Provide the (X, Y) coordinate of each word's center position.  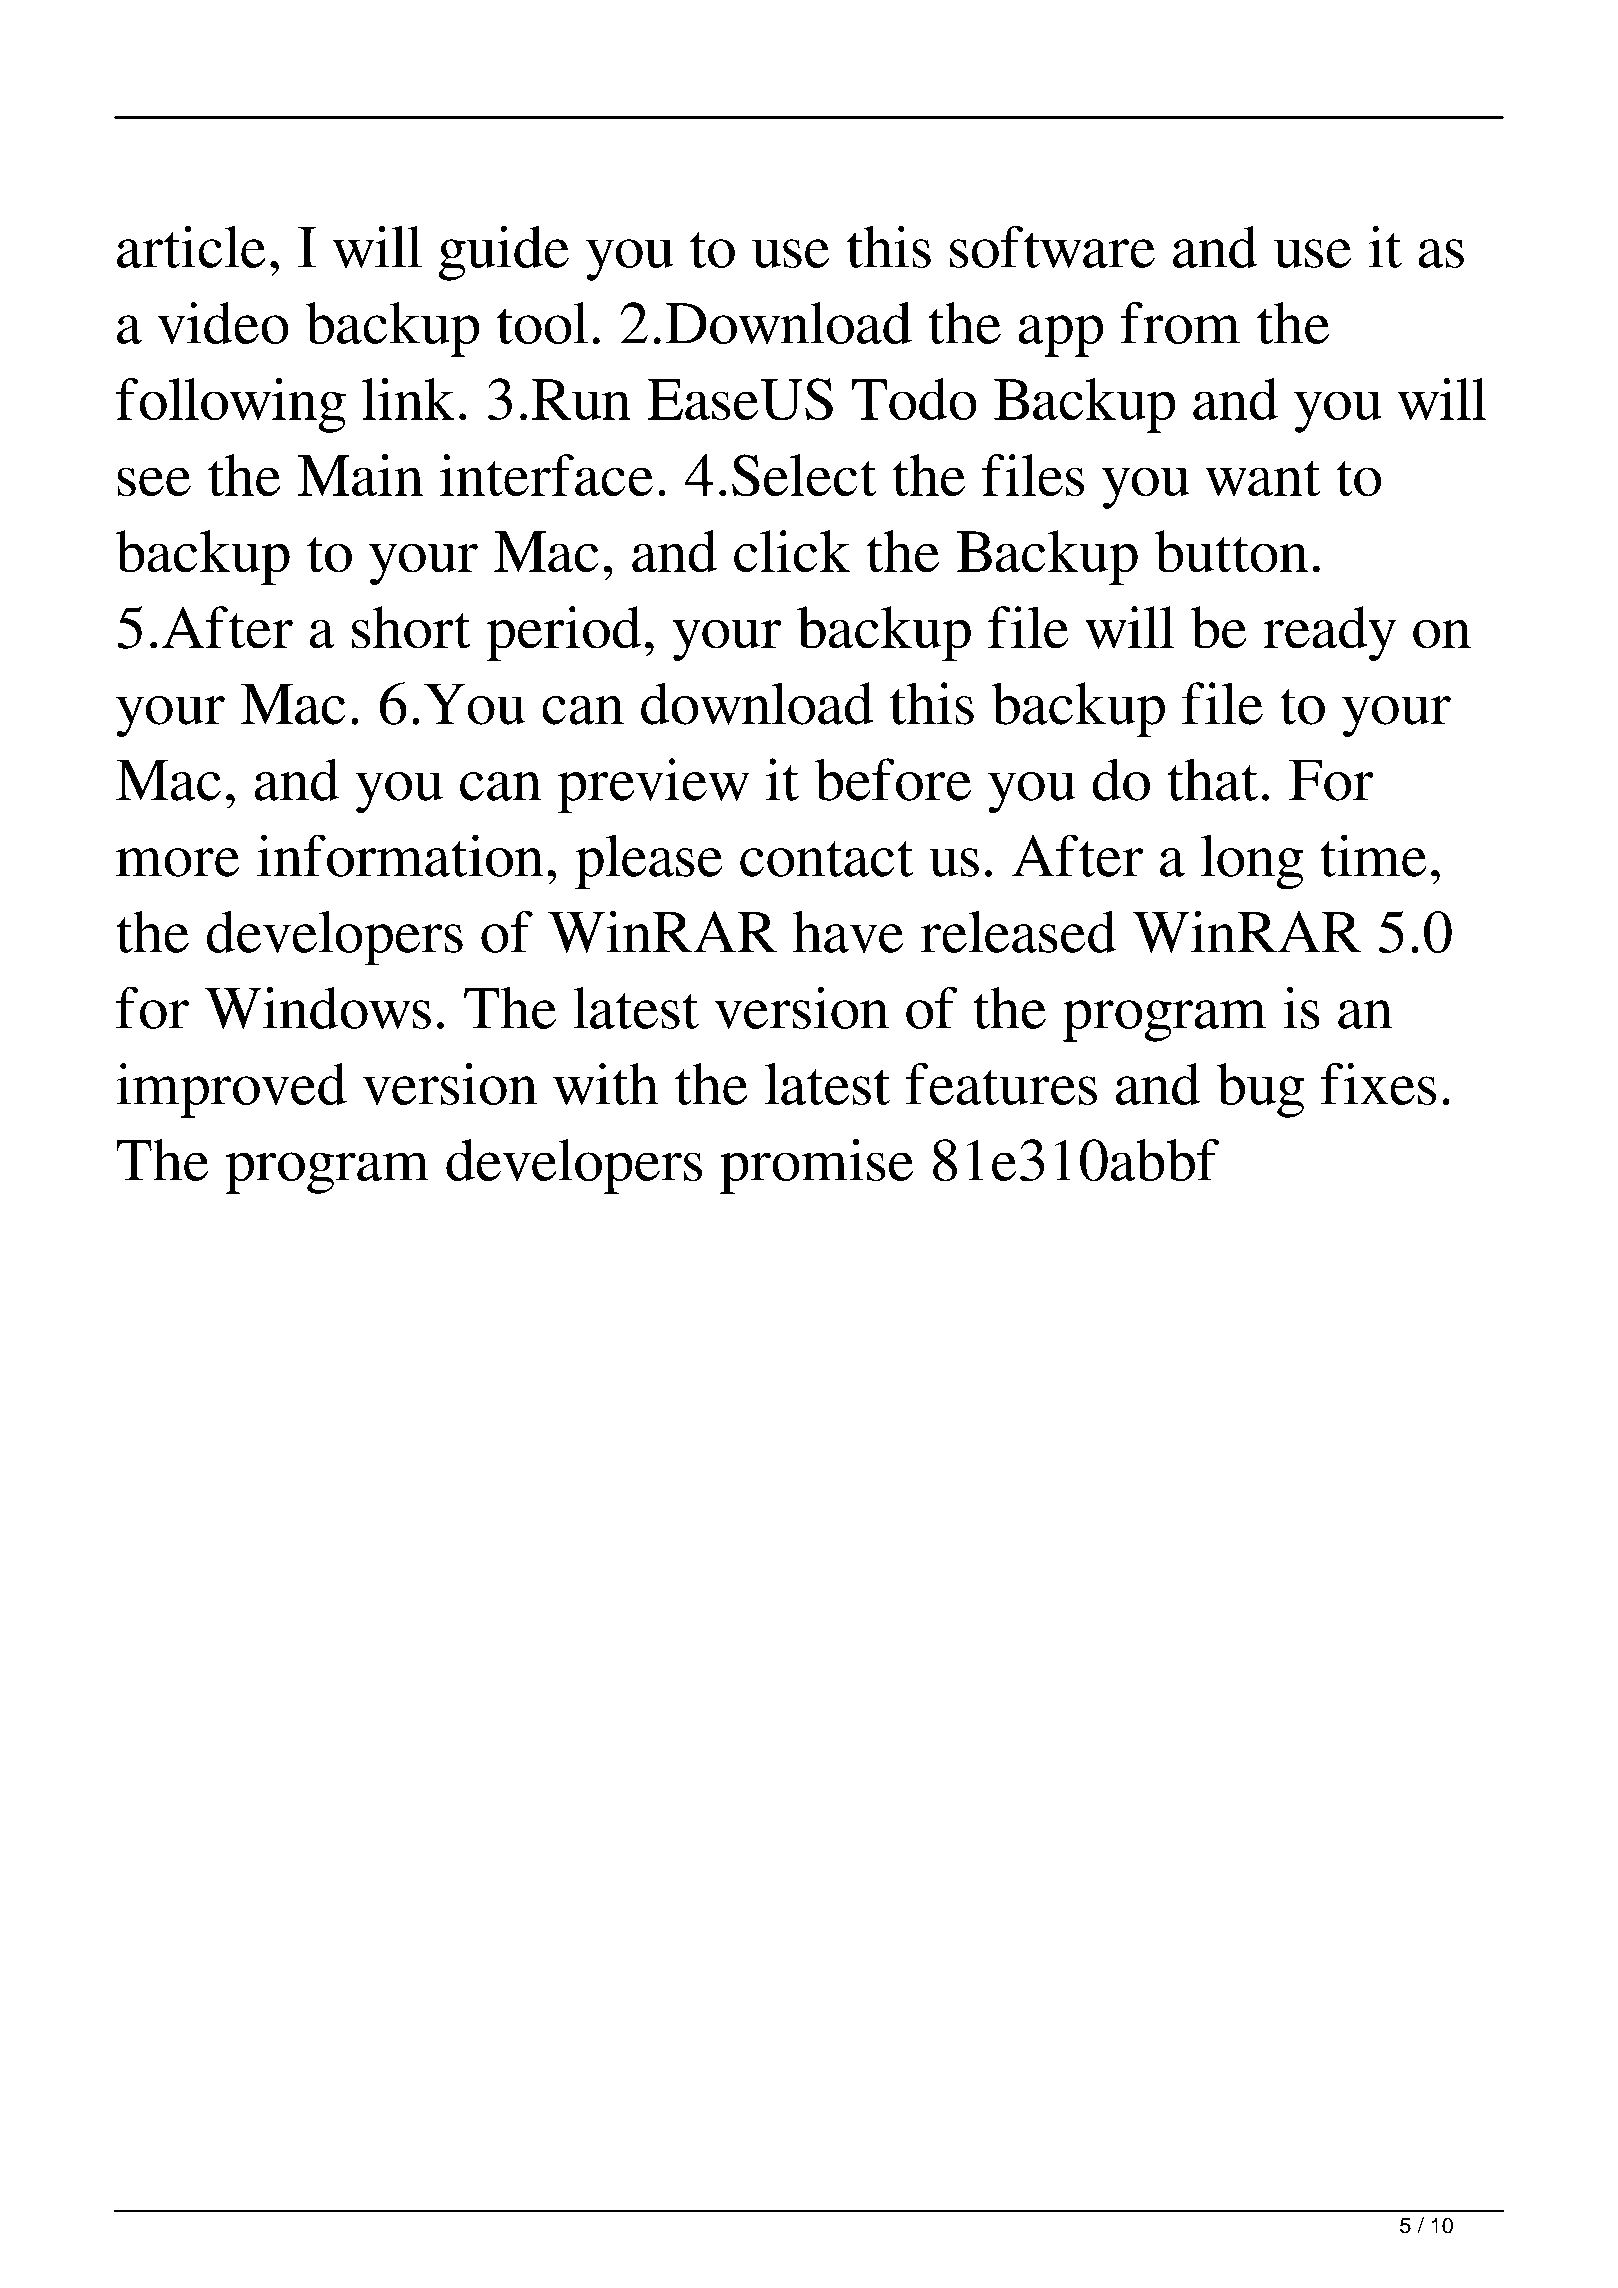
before (893, 779)
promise (816, 1166)
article (191, 246)
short (411, 627)
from (1180, 323)
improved (231, 1090)
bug (1261, 1090)
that (1213, 779)
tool (542, 323)
